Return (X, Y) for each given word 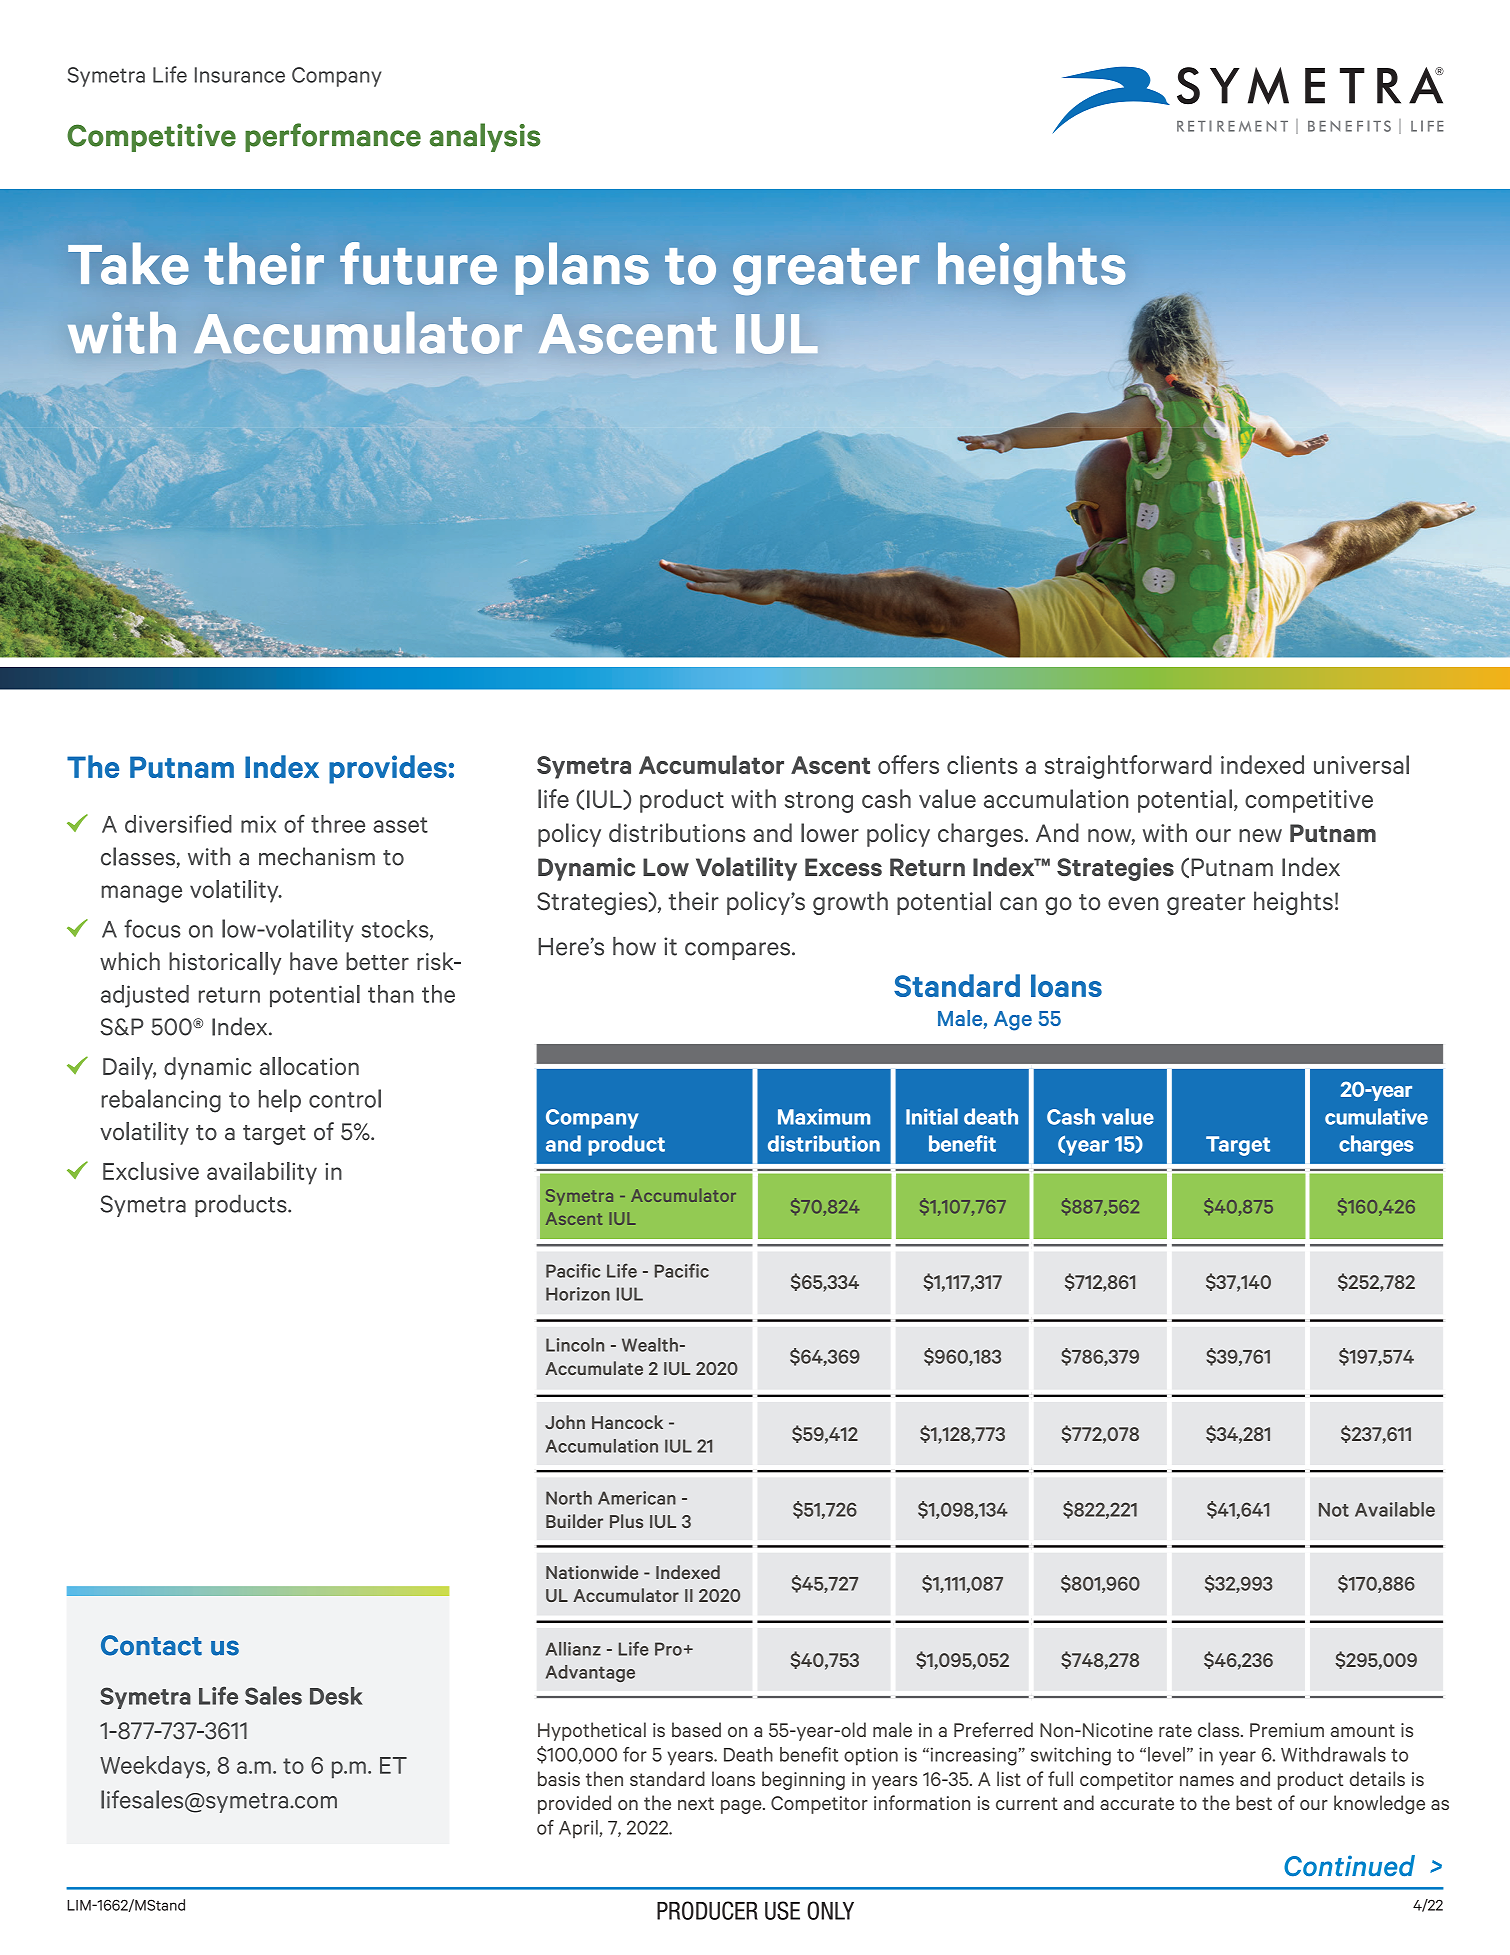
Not (1334, 1510)
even (1133, 904)
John (565, 1422)
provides (388, 769)
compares (737, 951)
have (314, 961)
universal (1361, 764)
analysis (485, 137)
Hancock (627, 1422)
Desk (336, 1696)
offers (908, 764)
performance (333, 137)
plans (582, 269)
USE (782, 1910)
